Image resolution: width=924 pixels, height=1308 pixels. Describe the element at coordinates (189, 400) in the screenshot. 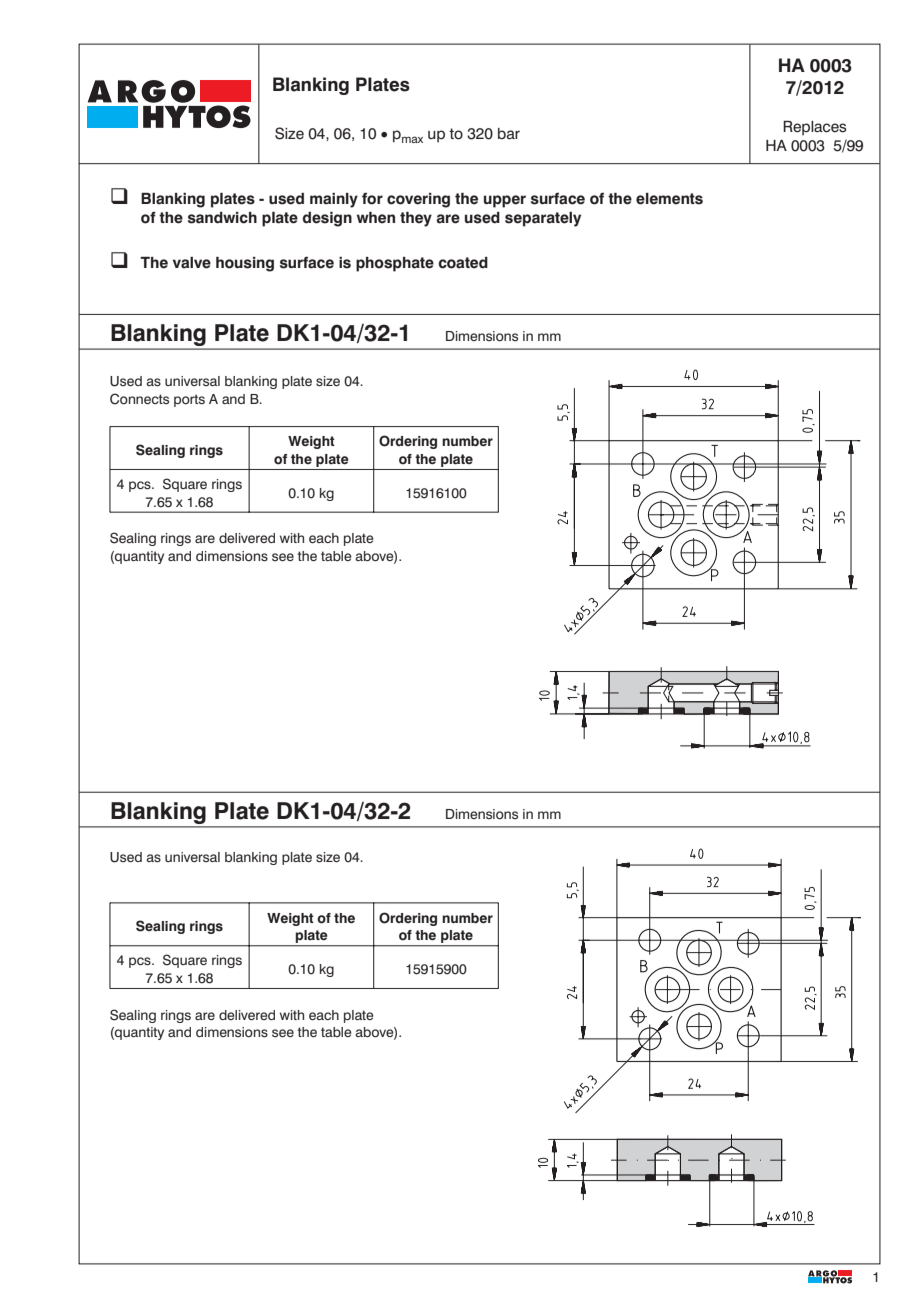

I see `ports` at that location.
